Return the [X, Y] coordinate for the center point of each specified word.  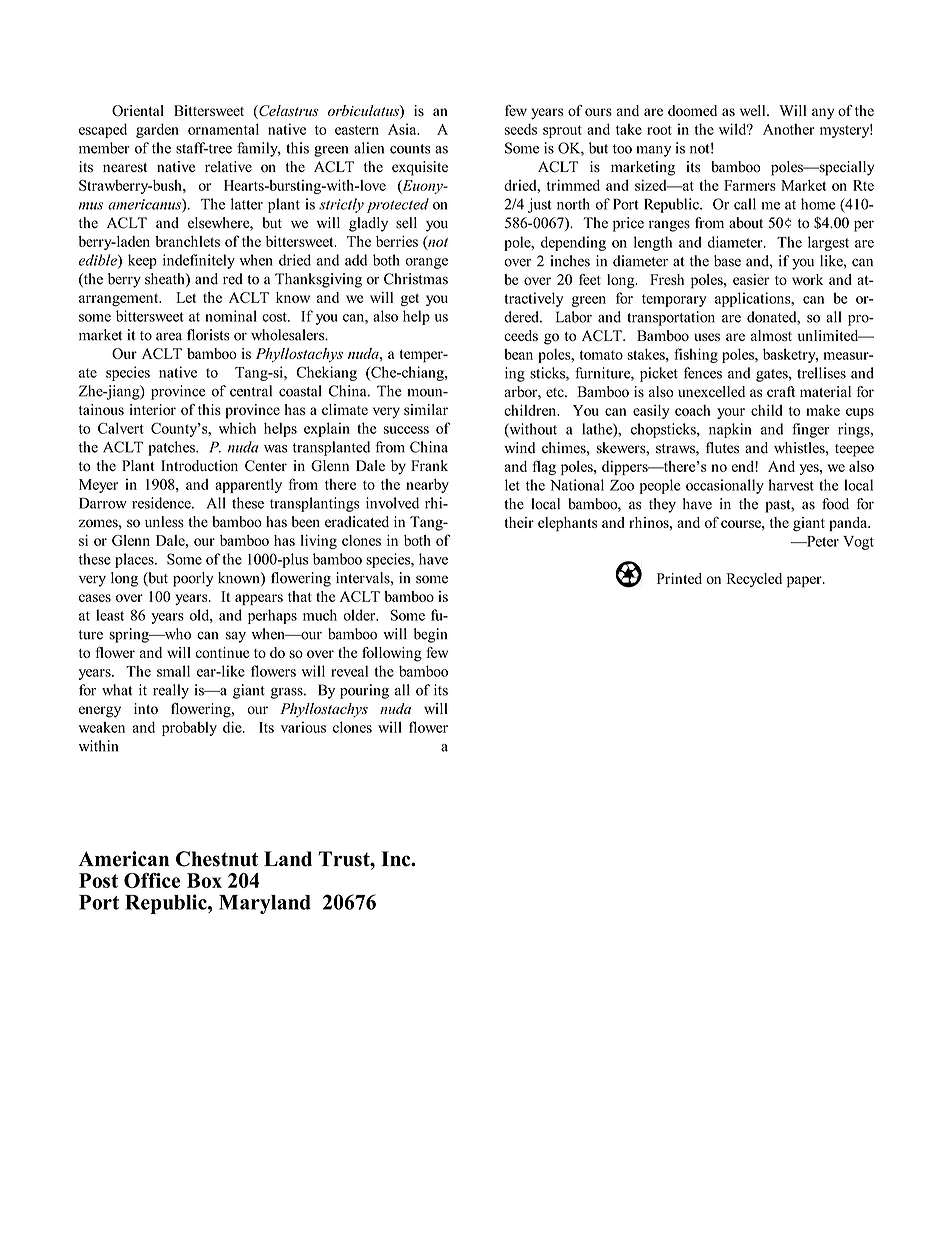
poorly [193, 579]
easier [751, 279]
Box [204, 880]
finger [810, 430]
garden [157, 130]
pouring [364, 691]
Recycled [754, 580]
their [519, 522]
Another [789, 129]
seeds [521, 129]
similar [426, 409]
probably [189, 728]
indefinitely [199, 261]
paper [805, 582]
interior [152, 409]
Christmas [416, 279]
